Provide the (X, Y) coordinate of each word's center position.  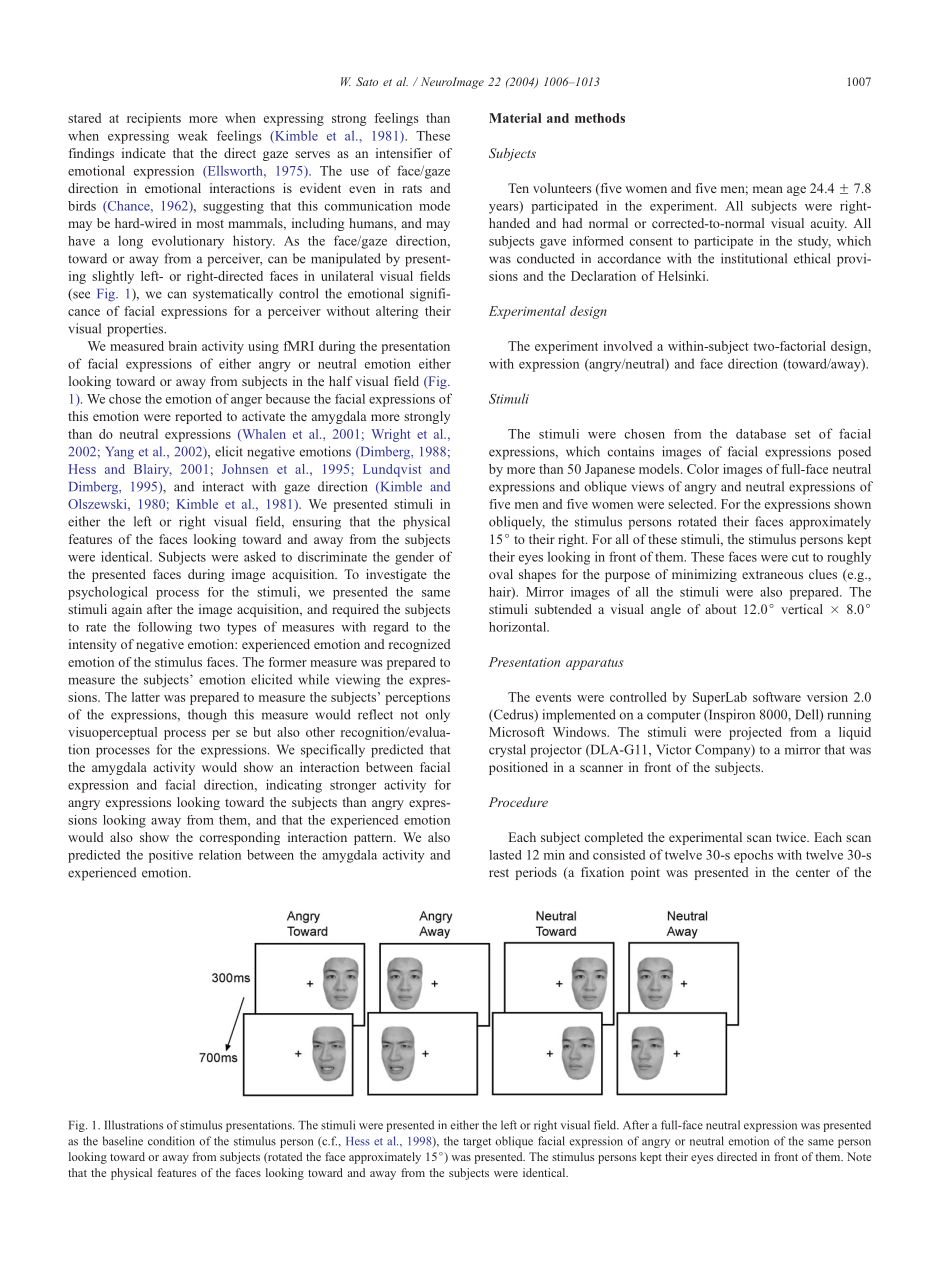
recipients (154, 119)
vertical (802, 609)
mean (768, 189)
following (165, 628)
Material (515, 118)
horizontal (519, 627)
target (477, 1143)
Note (859, 1156)
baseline (123, 1141)
